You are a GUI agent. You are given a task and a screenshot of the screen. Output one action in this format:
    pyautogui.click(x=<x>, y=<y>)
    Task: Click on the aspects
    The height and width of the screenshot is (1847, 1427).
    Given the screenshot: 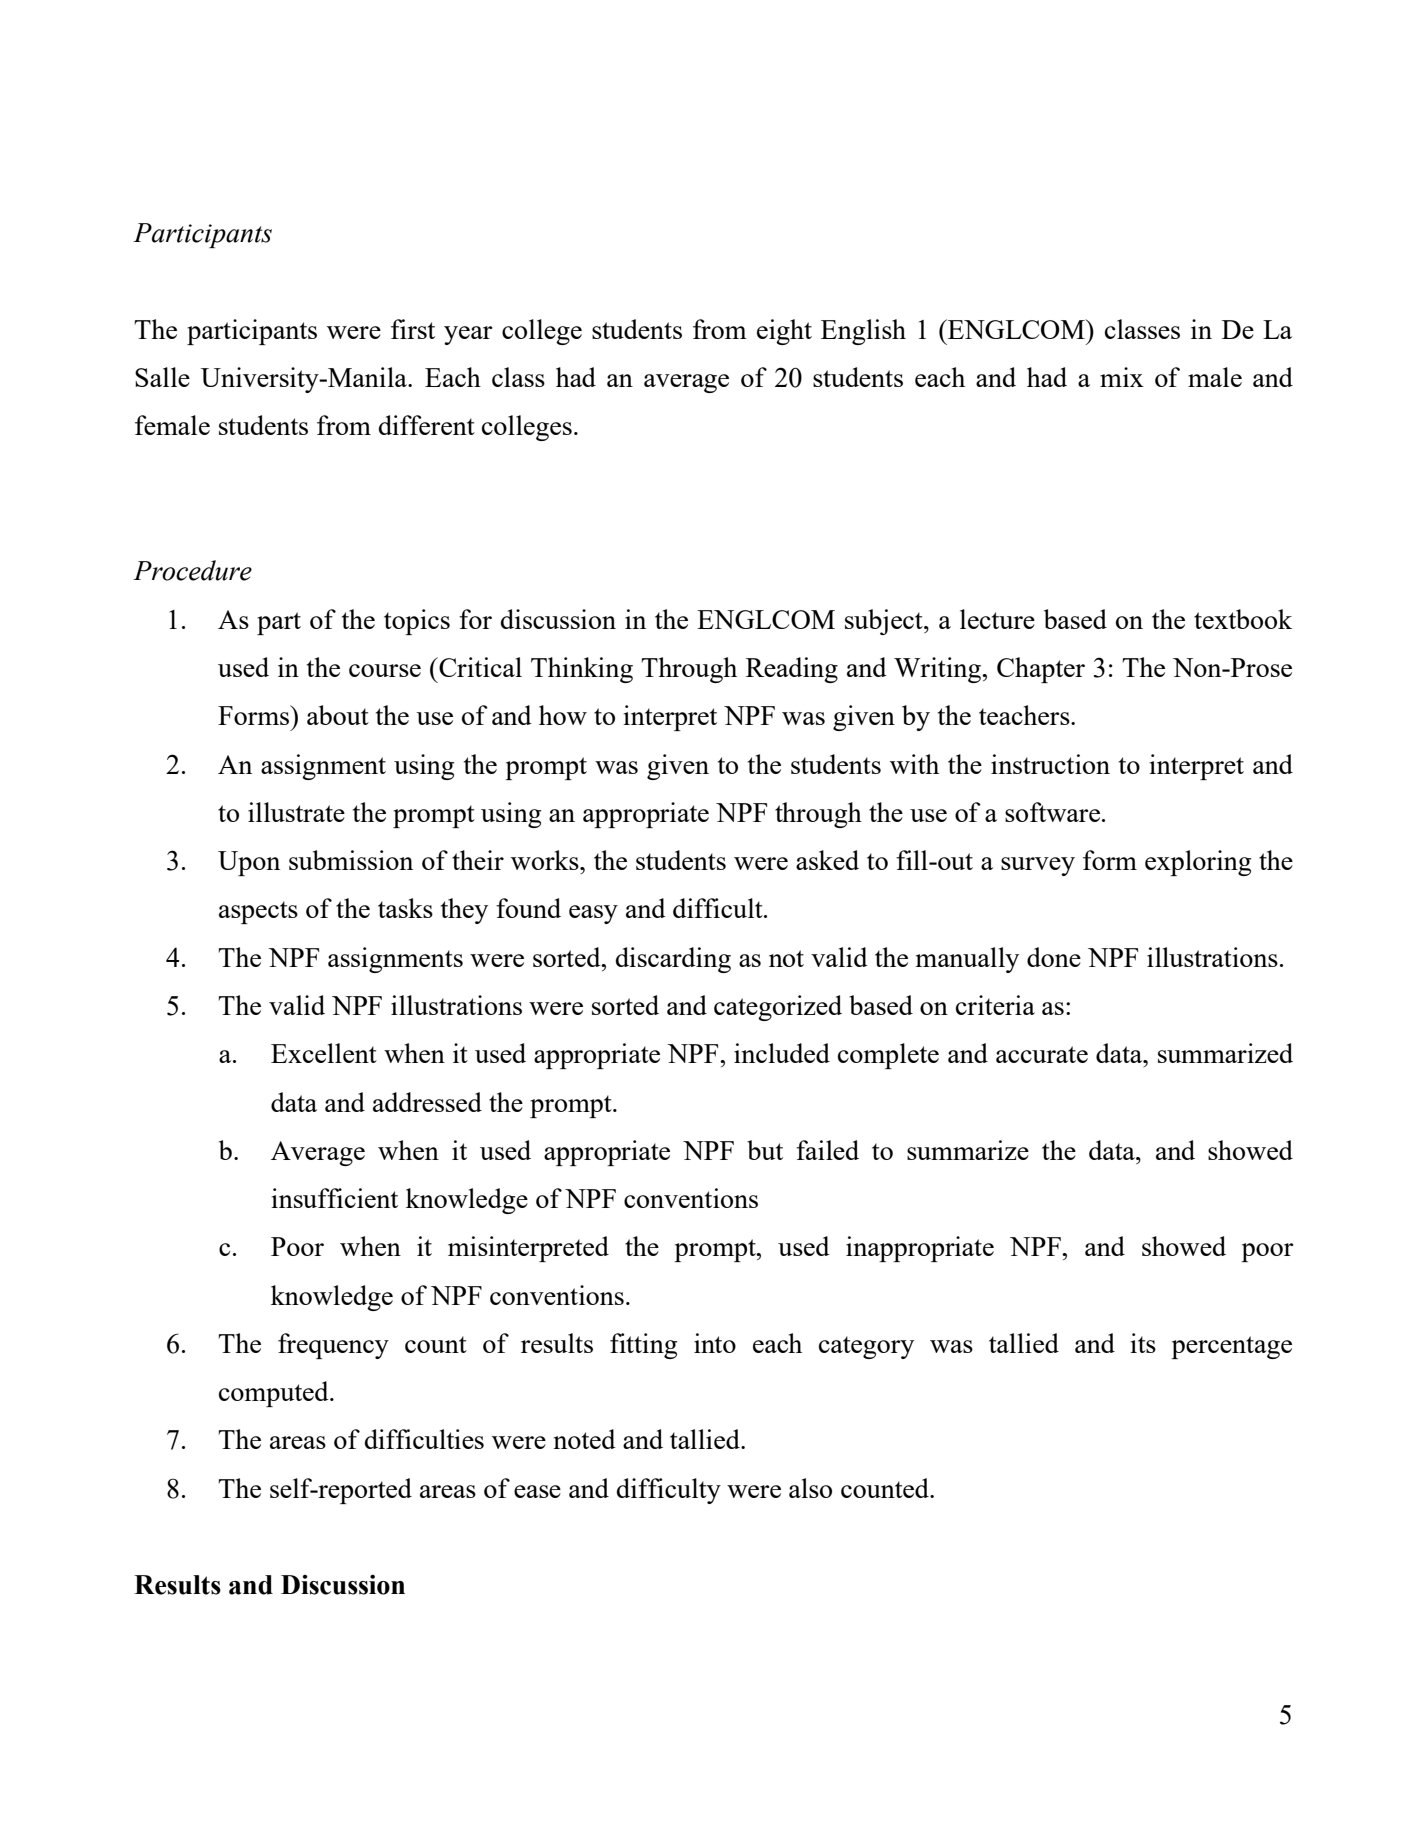 What is the action you would take?
    pyautogui.click(x=258, y=912)
